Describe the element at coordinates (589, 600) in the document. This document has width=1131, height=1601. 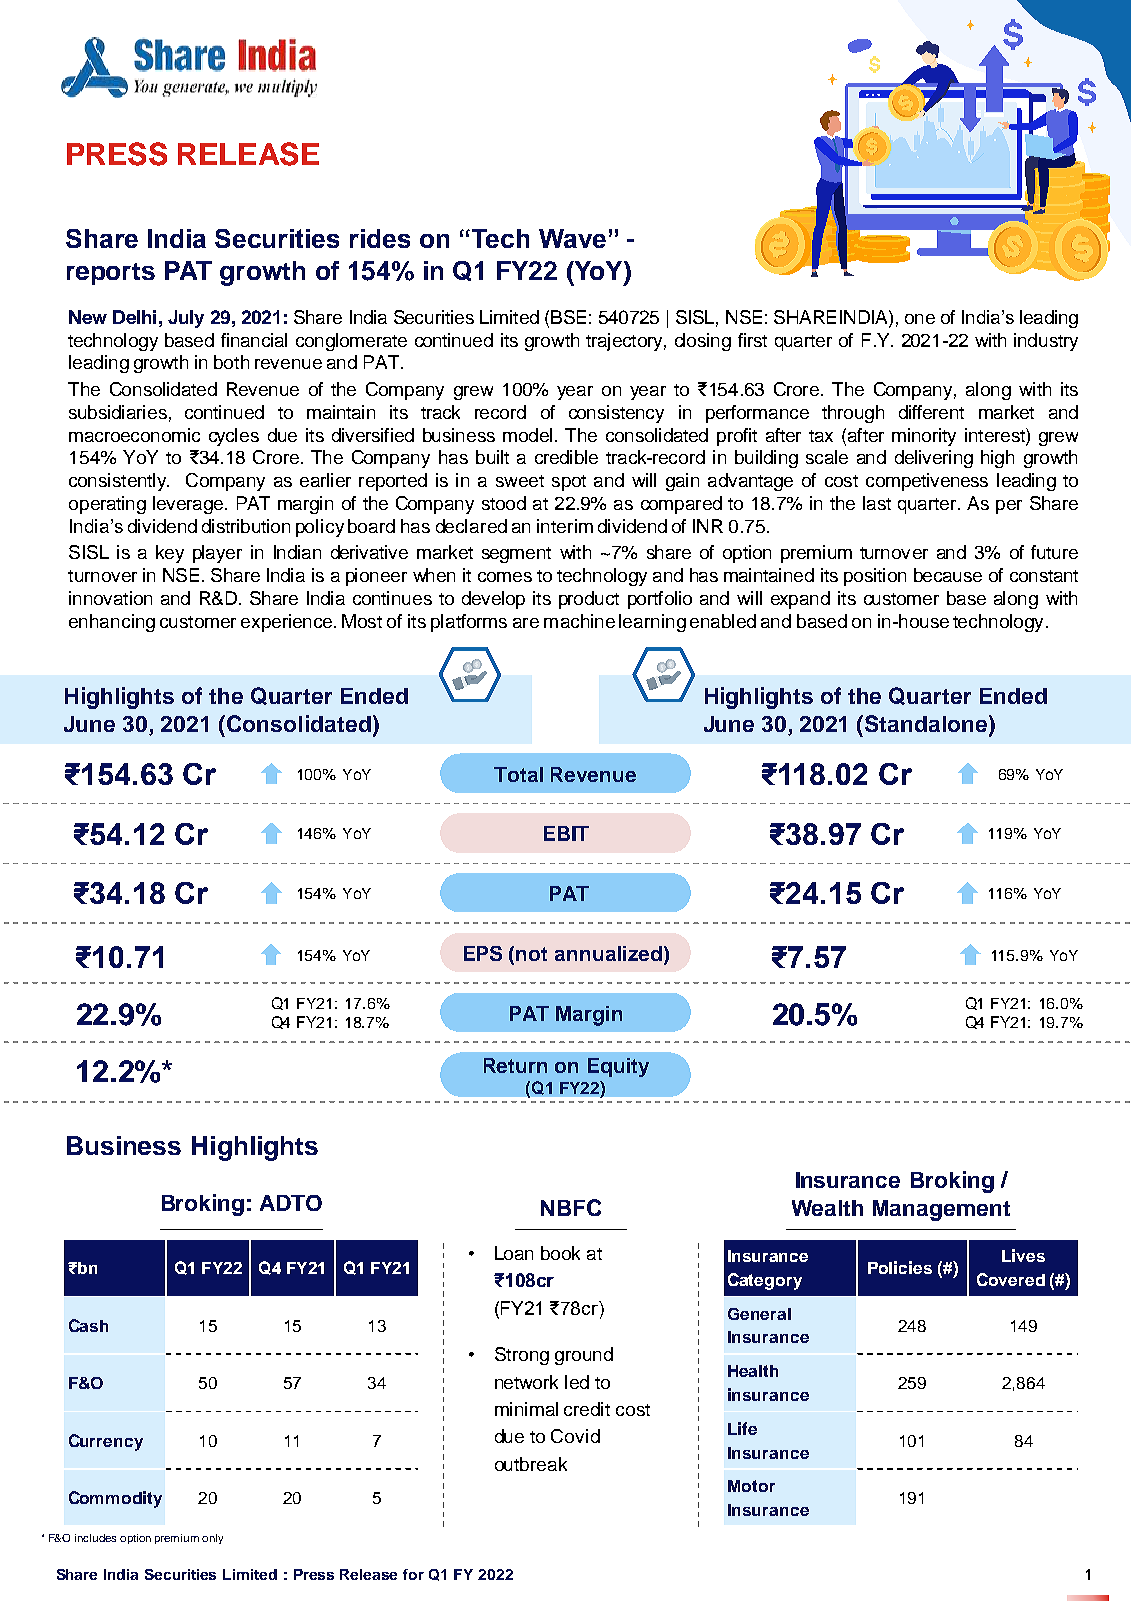
I see `product` at that location.
